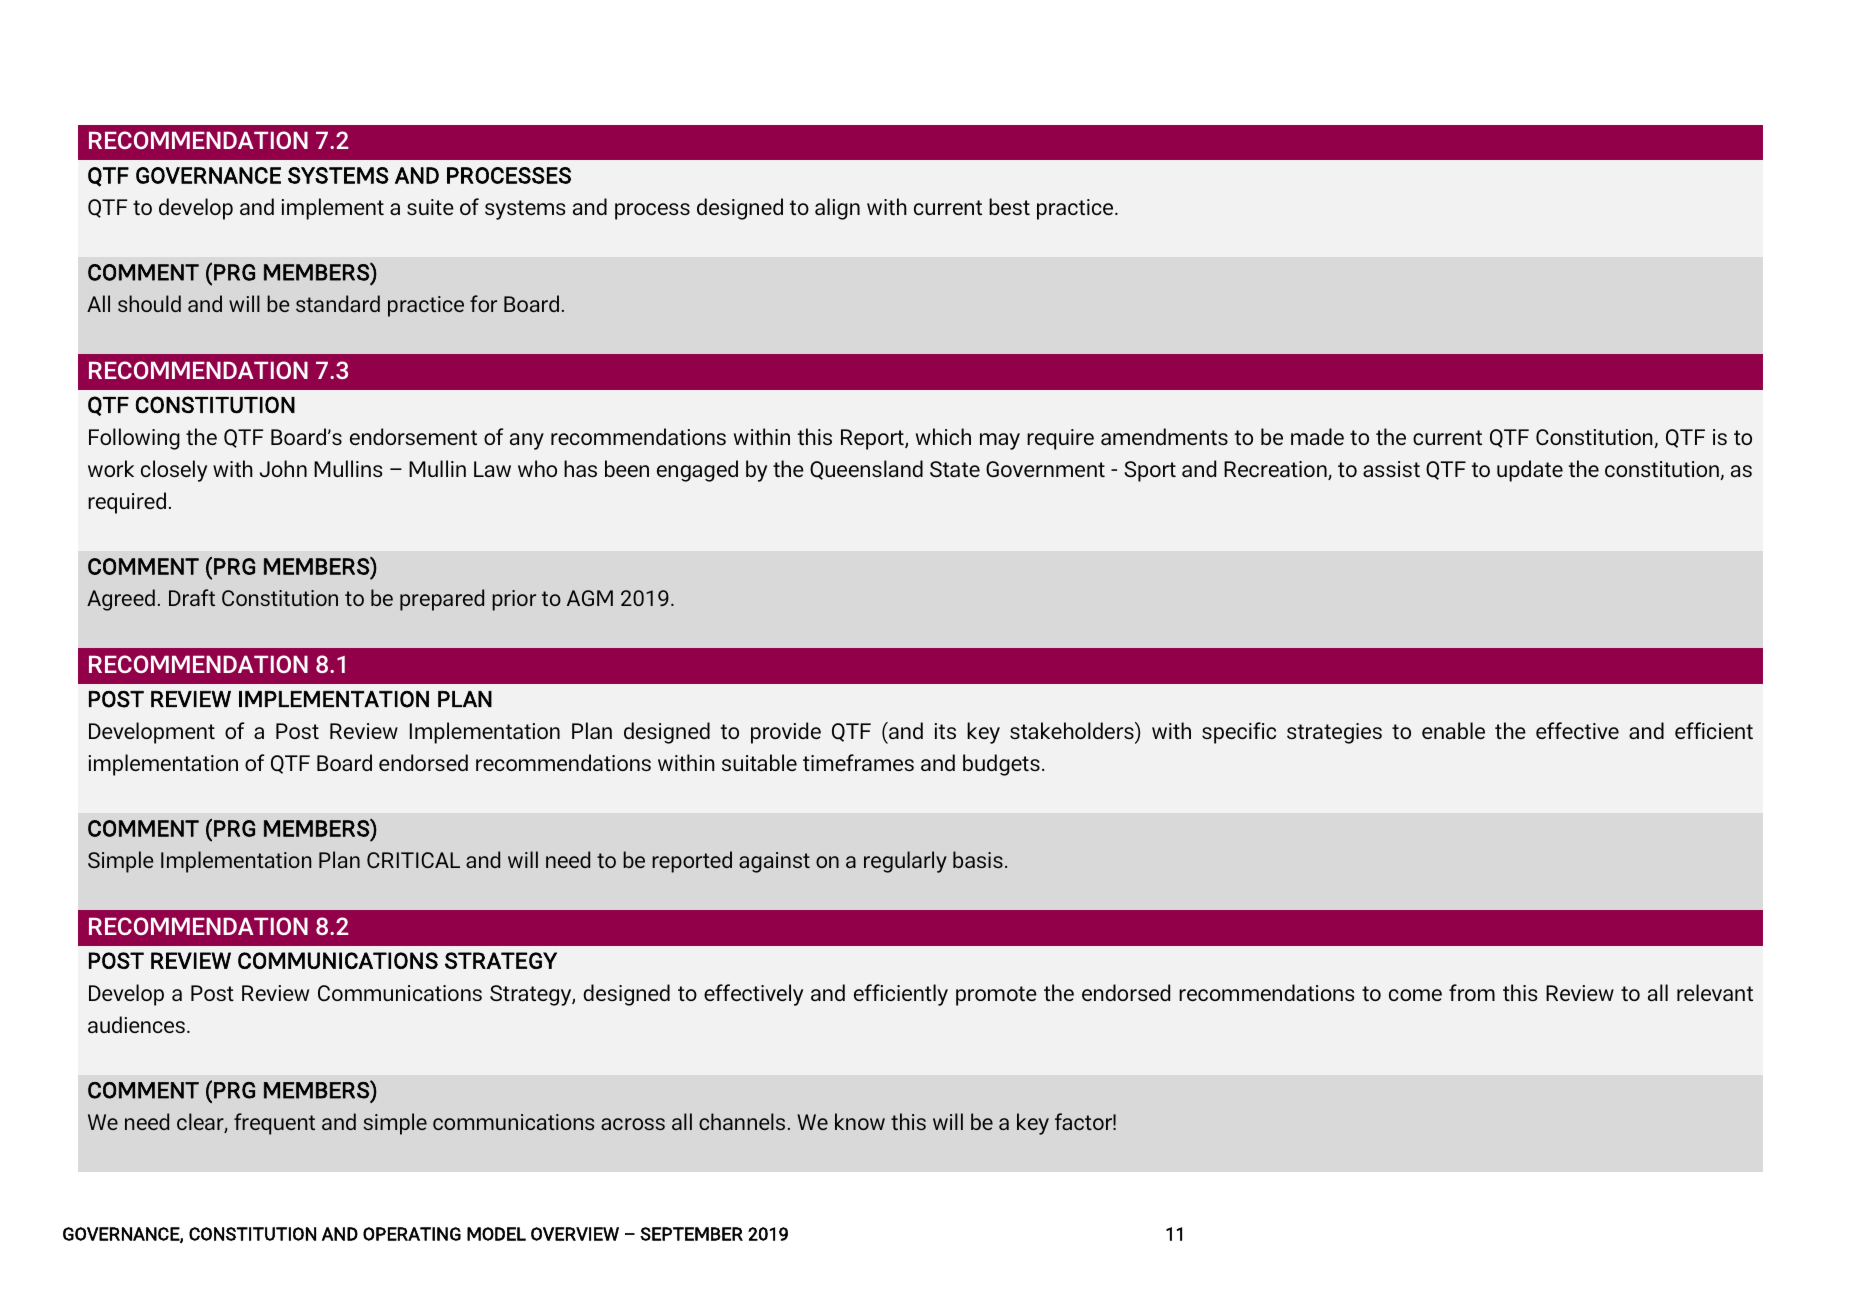  I want to click on enable, so click(1453, 730).
